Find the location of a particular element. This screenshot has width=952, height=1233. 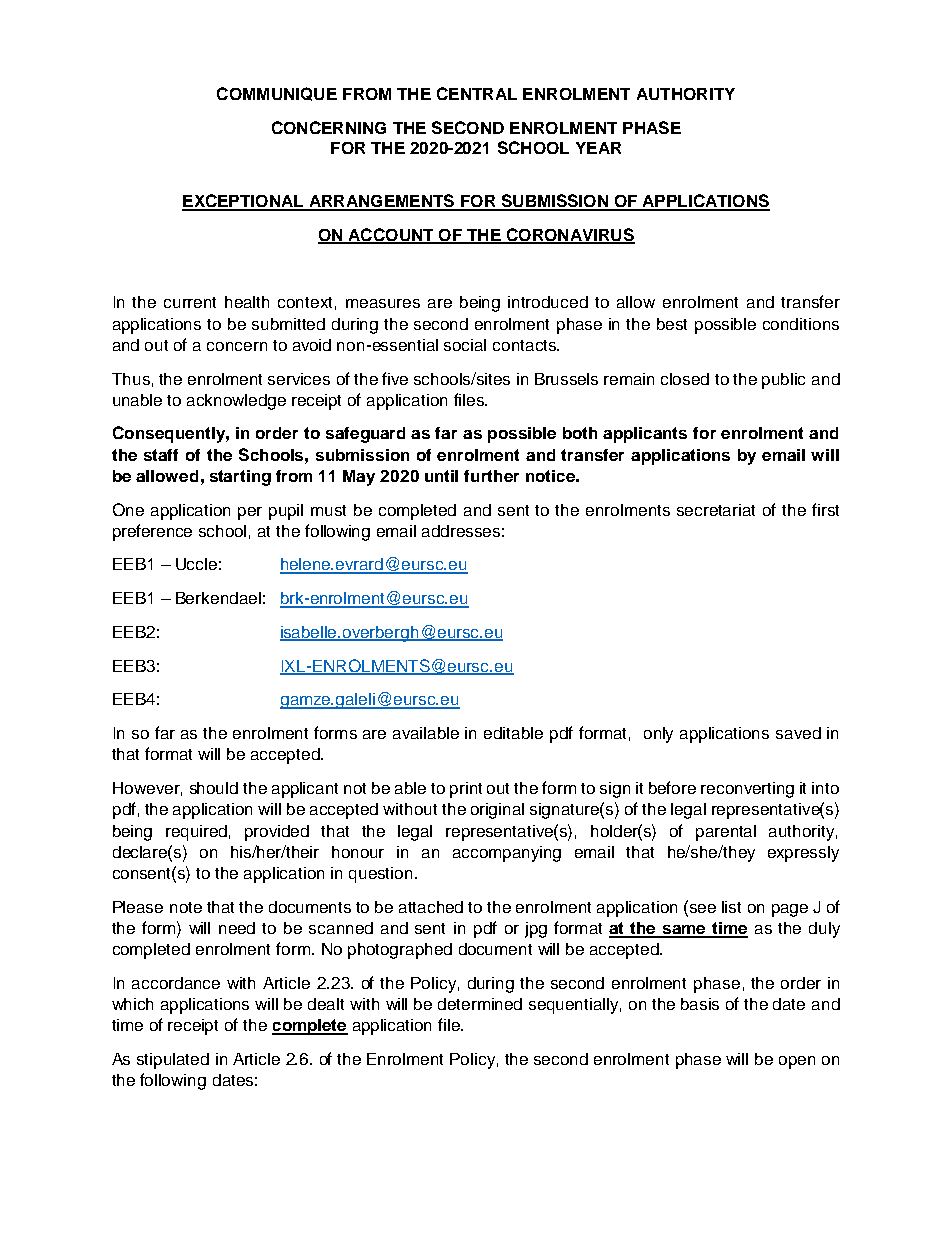

stipulated is located at coordinates (173, 1061).
